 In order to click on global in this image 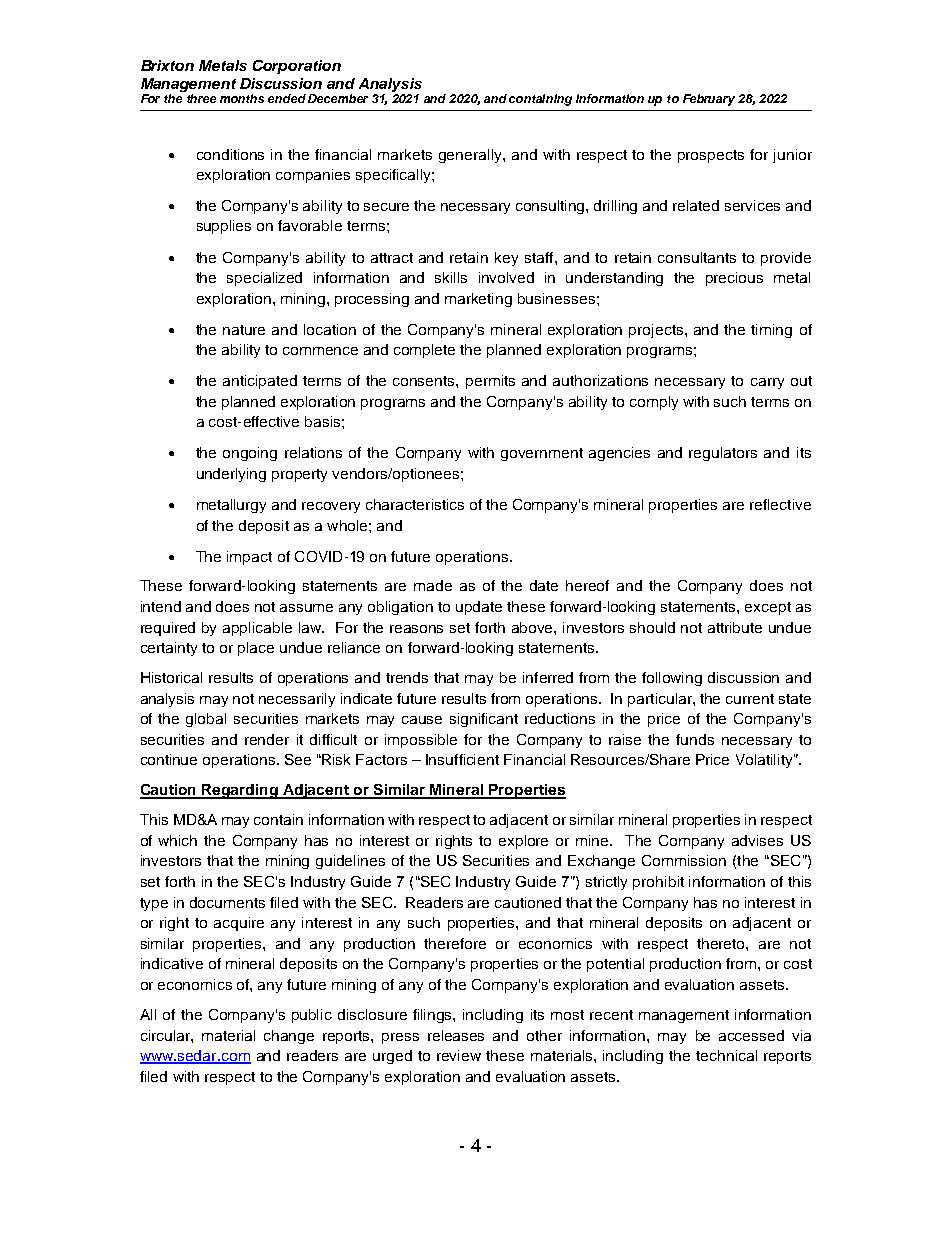, I will do `click(206, 720)`.
